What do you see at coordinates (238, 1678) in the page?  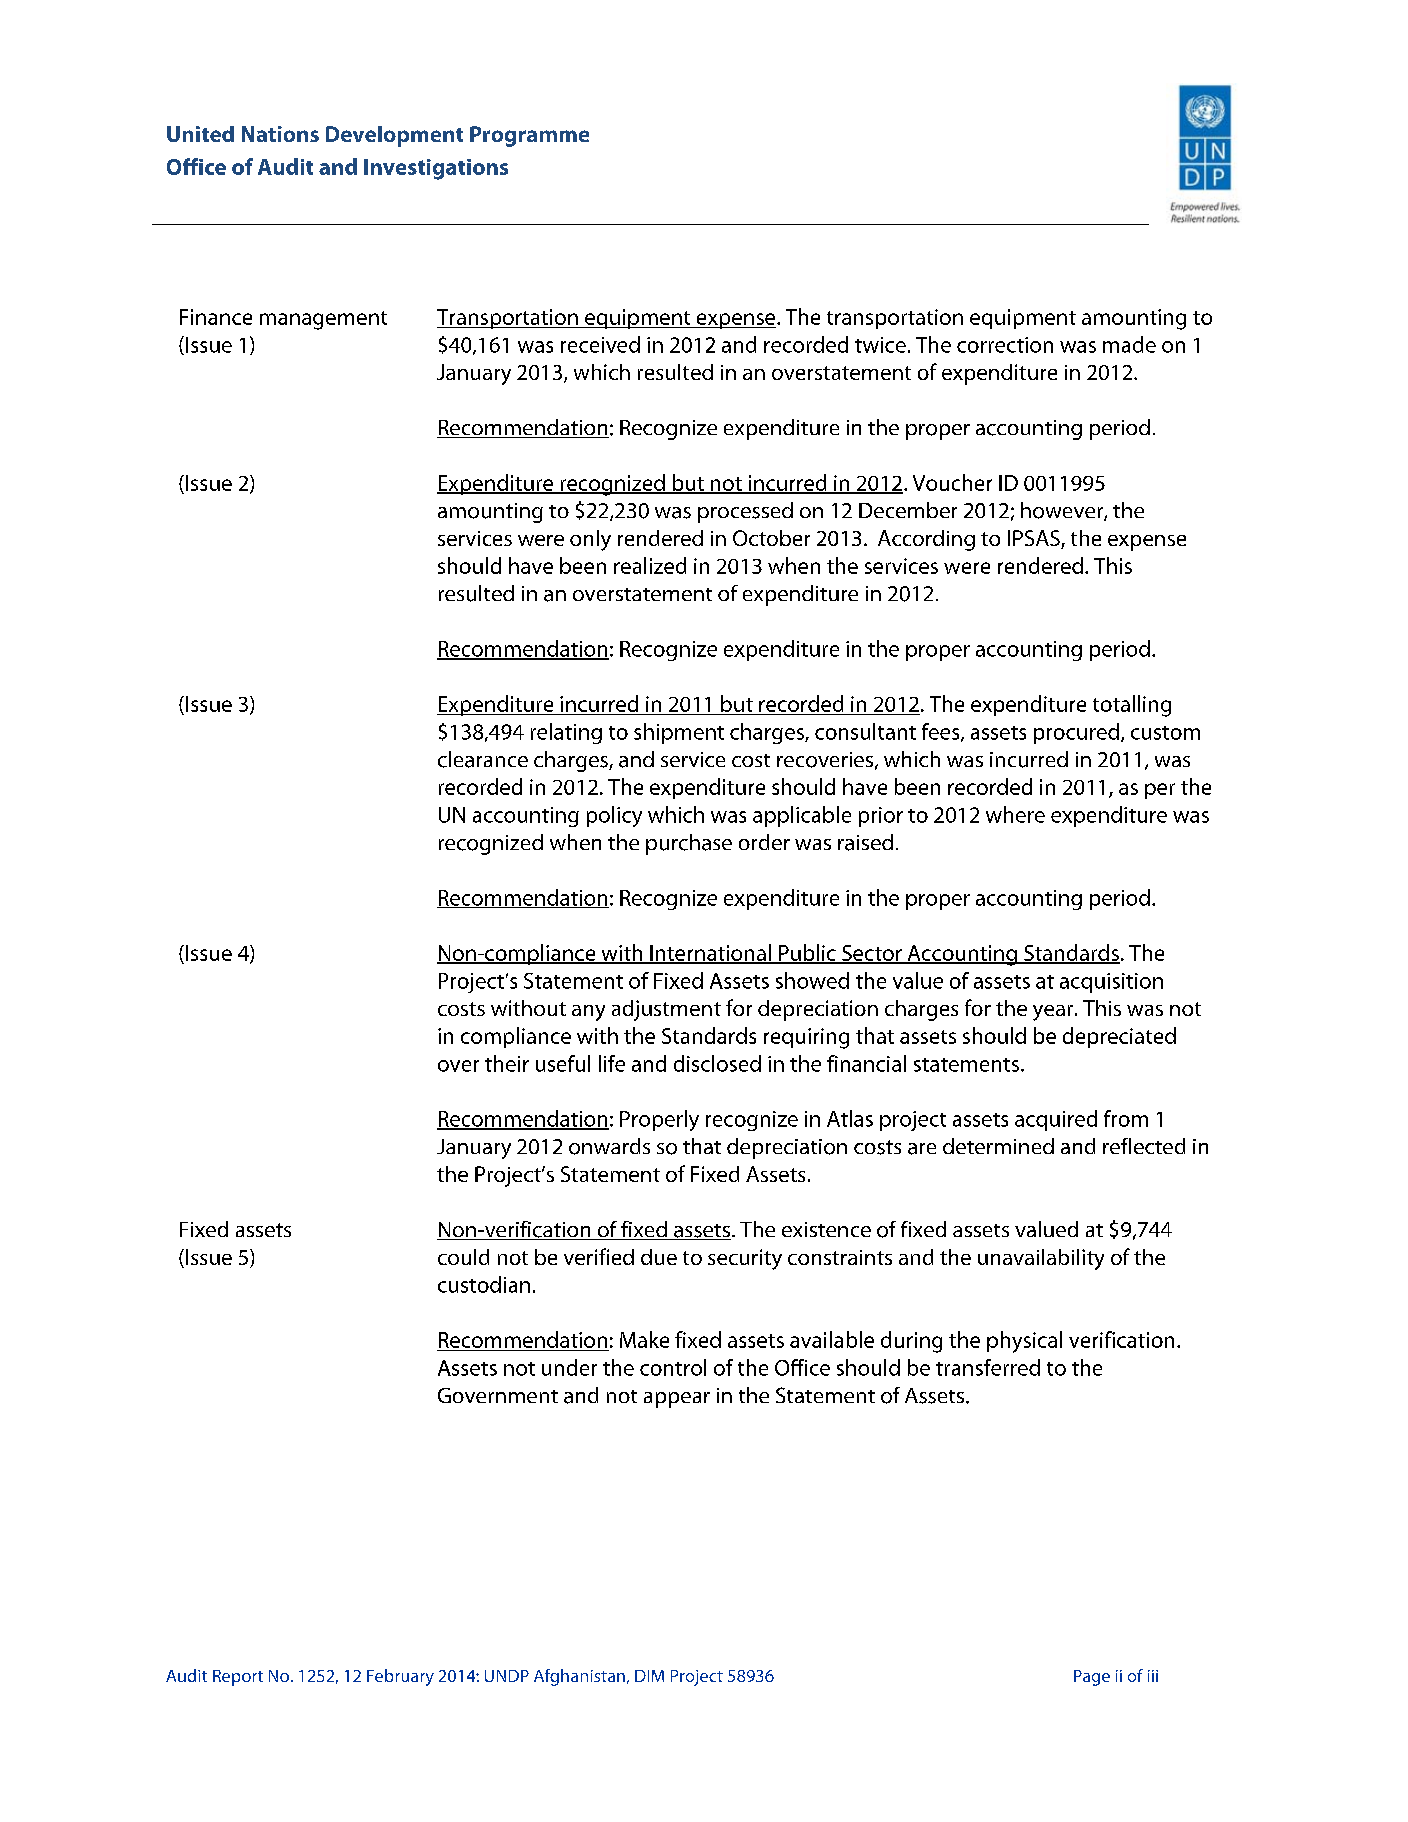 I see `Report` at bounding box center [238, 1678].
